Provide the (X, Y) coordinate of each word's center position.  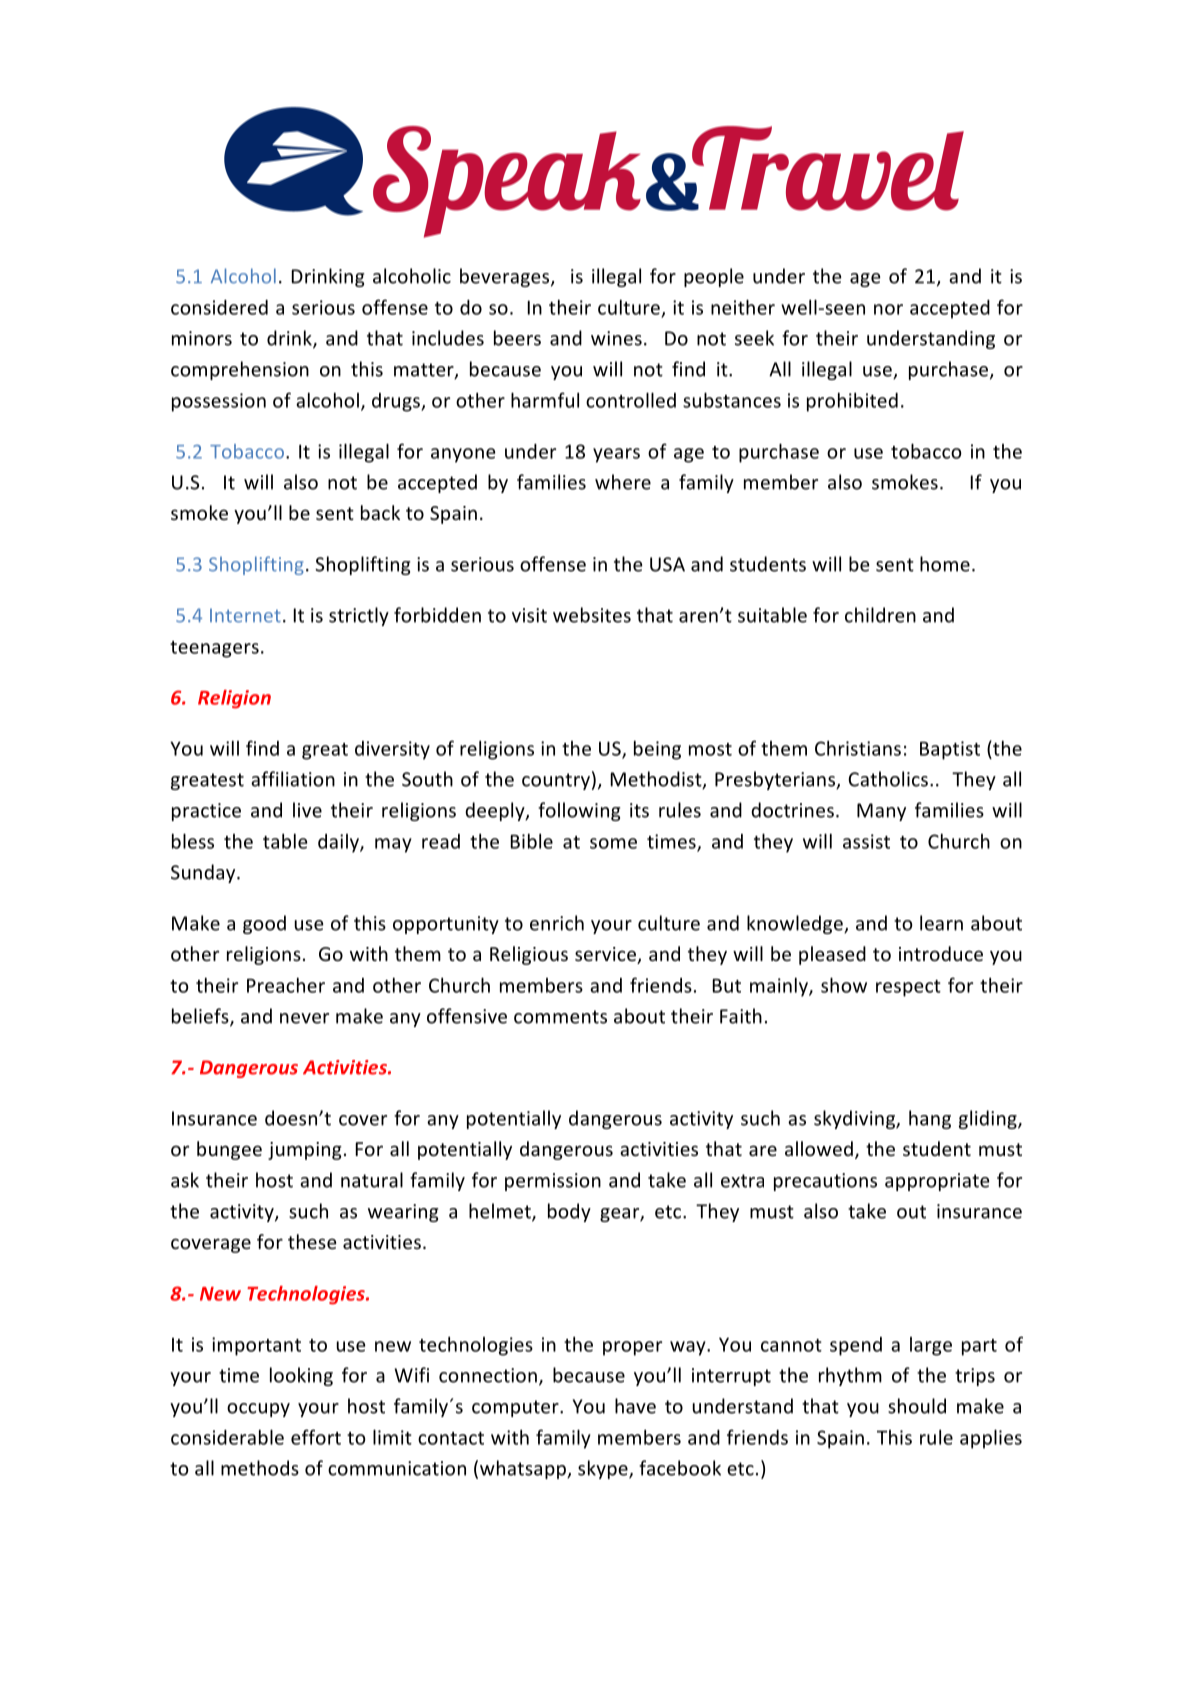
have (635, 1406)
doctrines (792, 810)
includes (448, 338)
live (307, 810)
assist (866, 841)
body (569, 1212)
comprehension (240, 370)
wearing (403, 1213)
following (579, 811)
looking (301, 1376)
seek (754, 338)
